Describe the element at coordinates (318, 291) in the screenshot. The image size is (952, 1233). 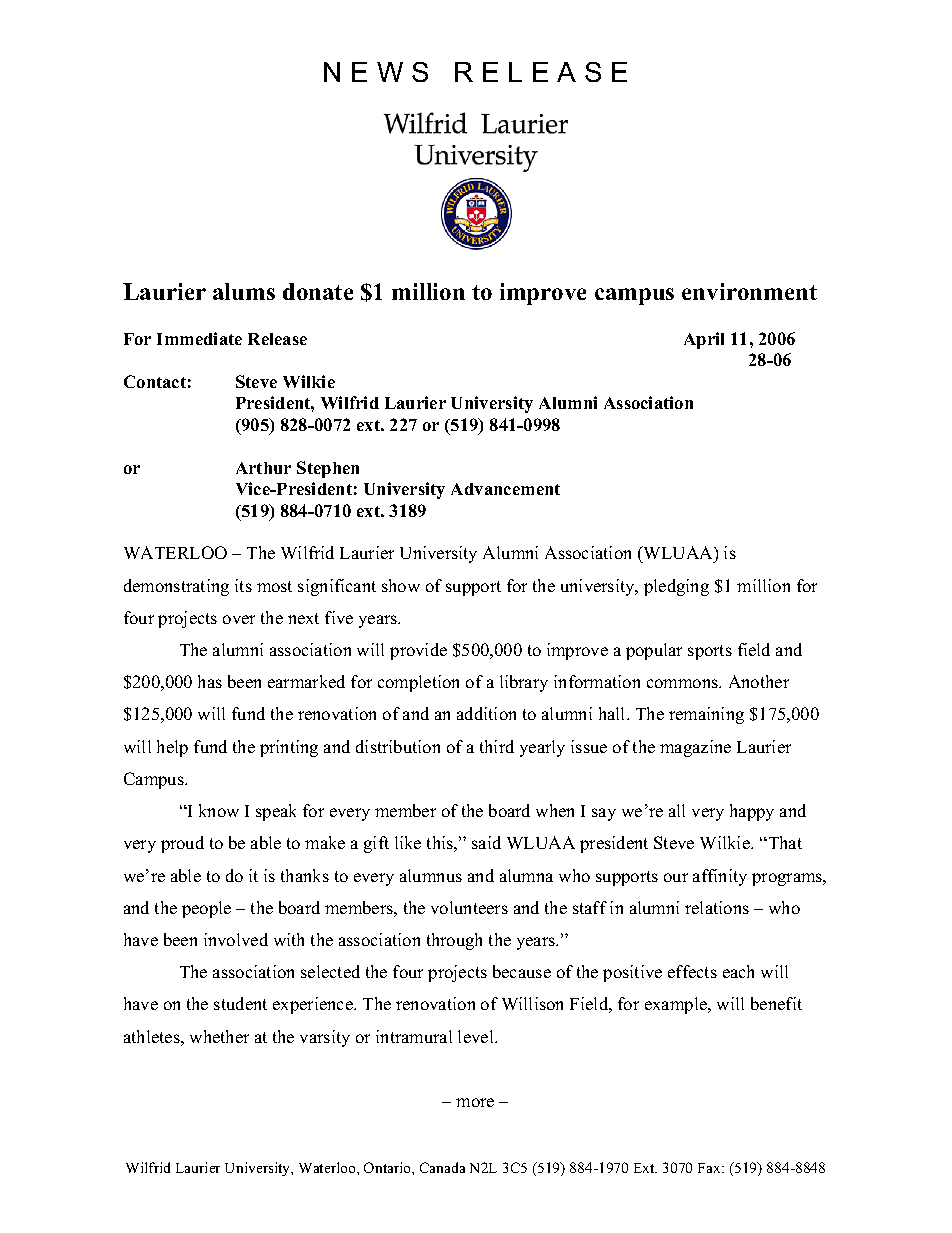
I see `donate` at that location.
